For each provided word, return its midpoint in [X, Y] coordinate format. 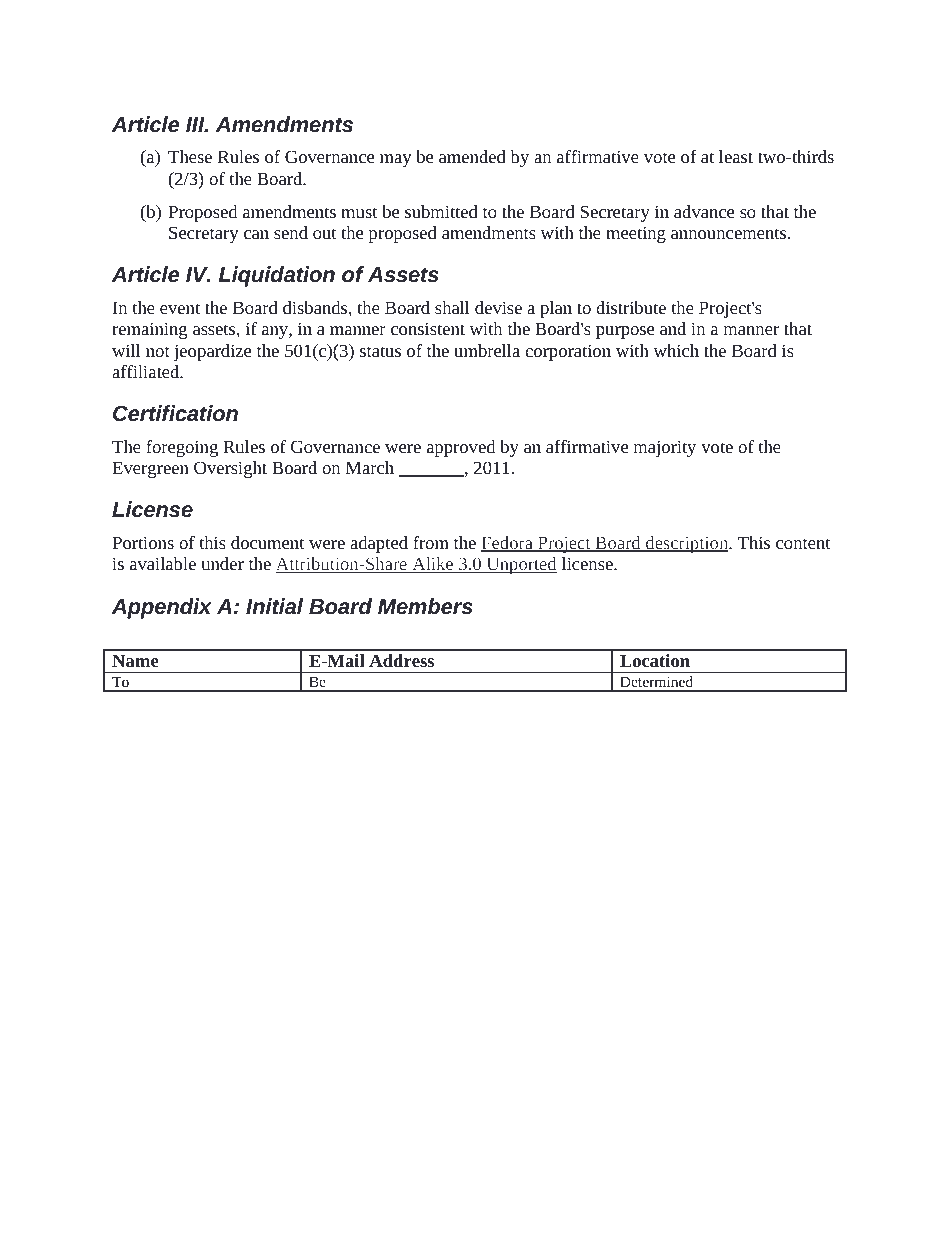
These [190, 156]
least [736, 156]
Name [135, 660]
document [268, 542]
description [687, 544]
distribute [631, 307]
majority [665, 448]
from [431, 542]
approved [461, 448]
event [180, 308]
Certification [175, 413]
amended [472, 156]
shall [452, 307]
